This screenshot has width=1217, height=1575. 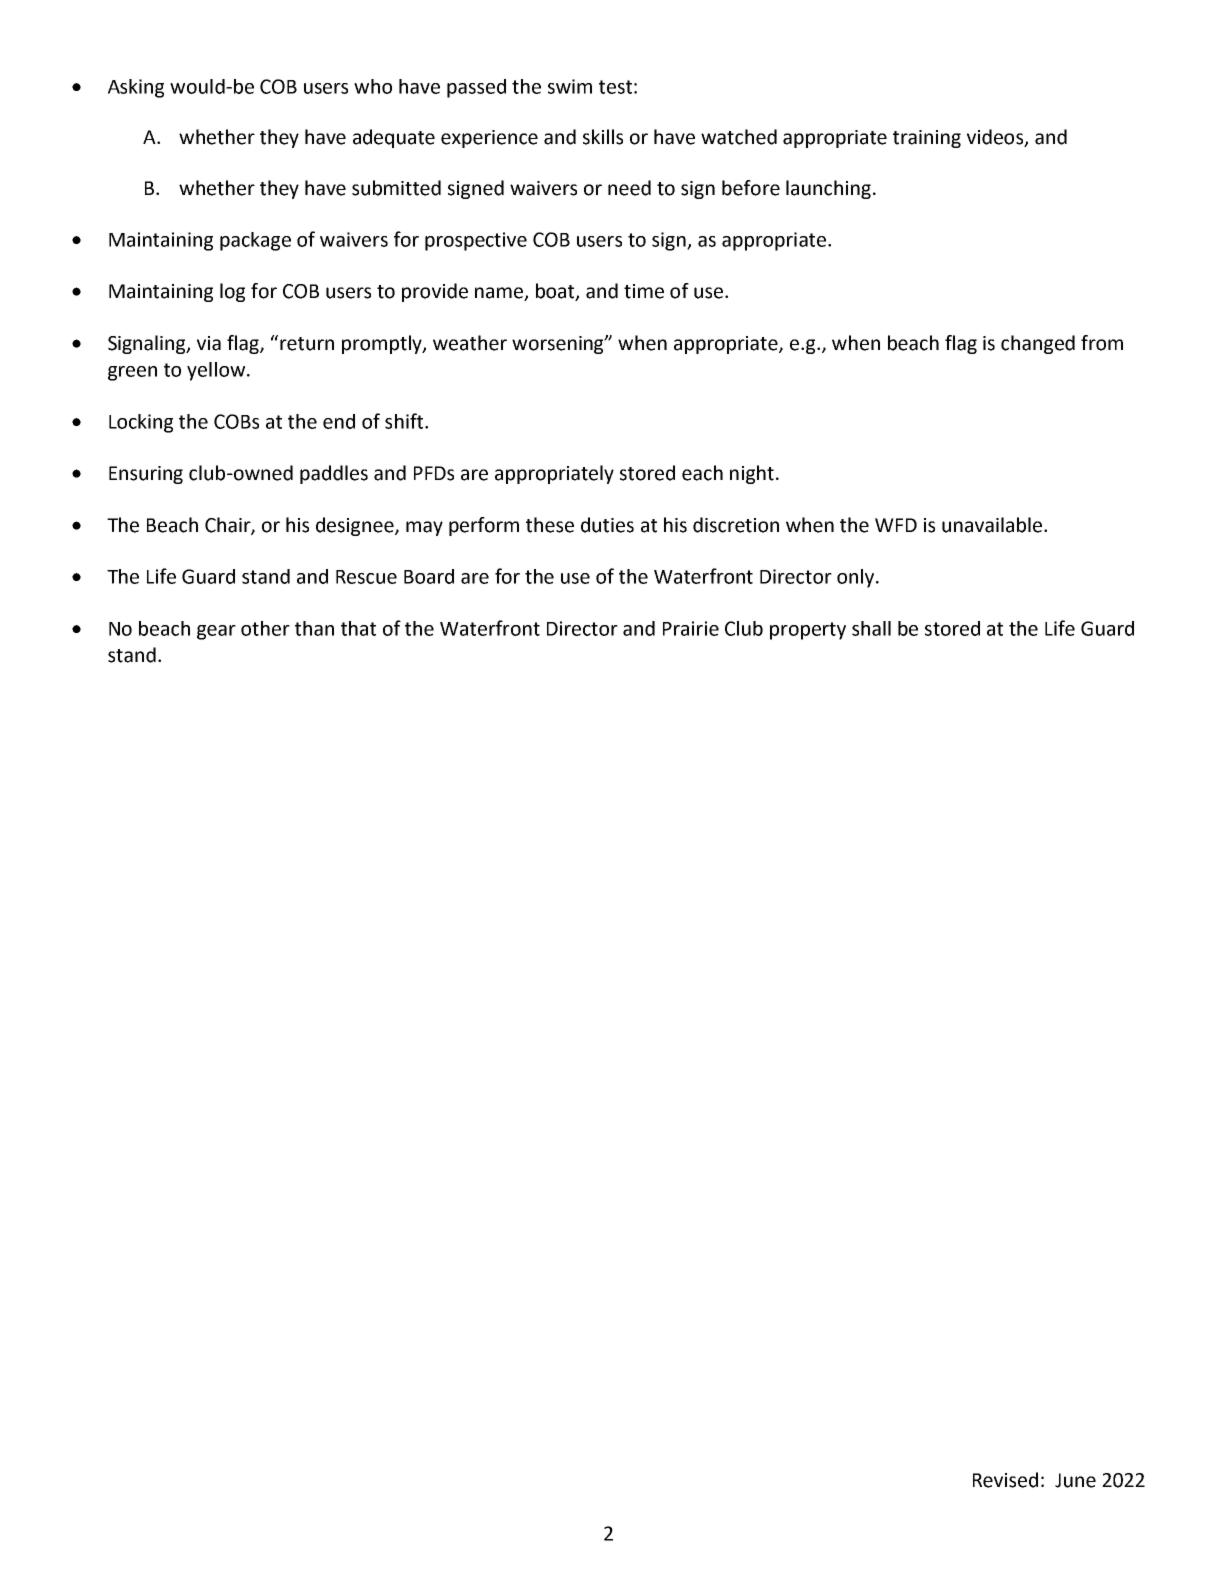 What do you see at coordinates (136, 88) in the screenshot?
I see `Asking` at bounding box center [136, 88].
